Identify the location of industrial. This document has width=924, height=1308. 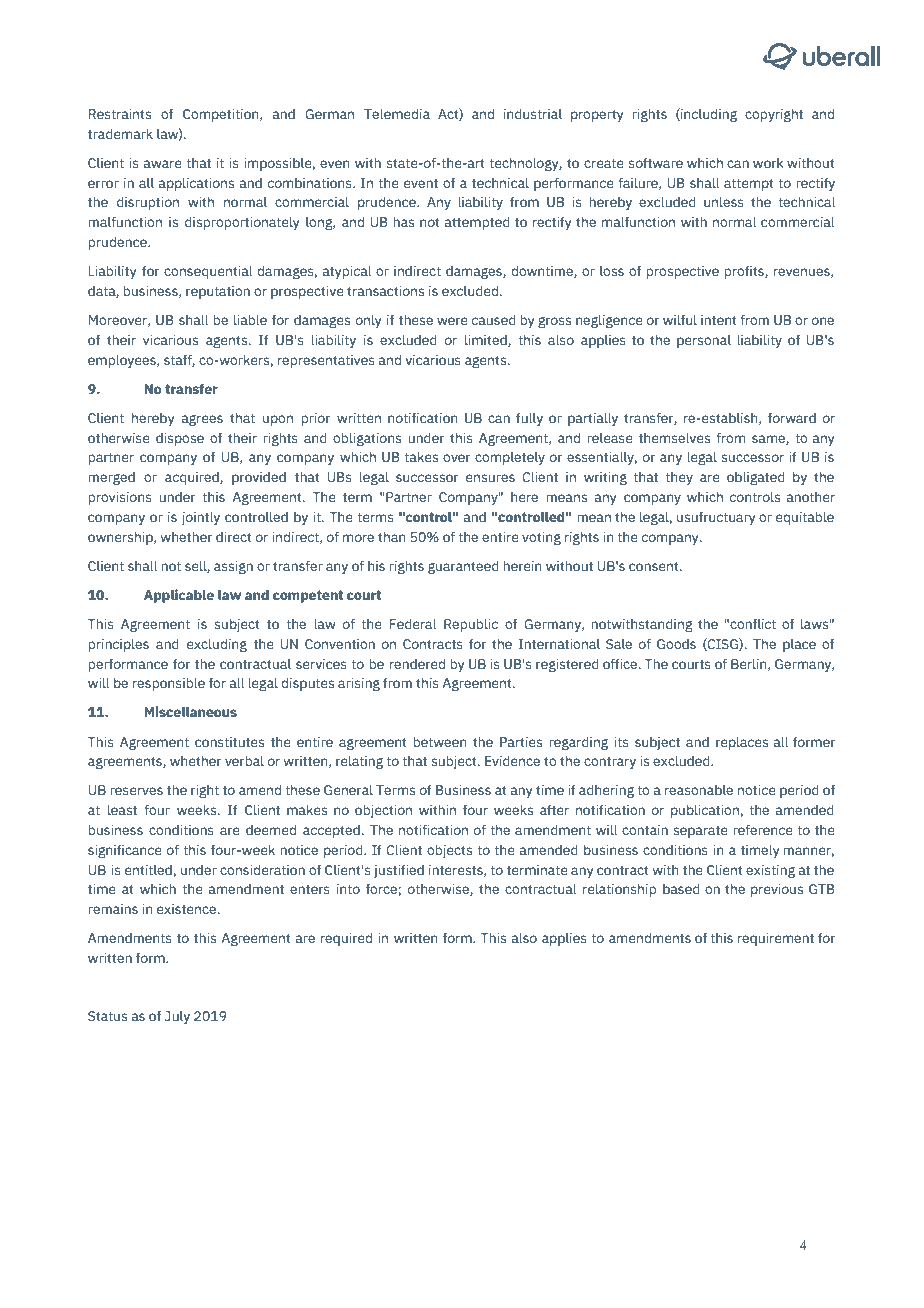
(533, 113).
